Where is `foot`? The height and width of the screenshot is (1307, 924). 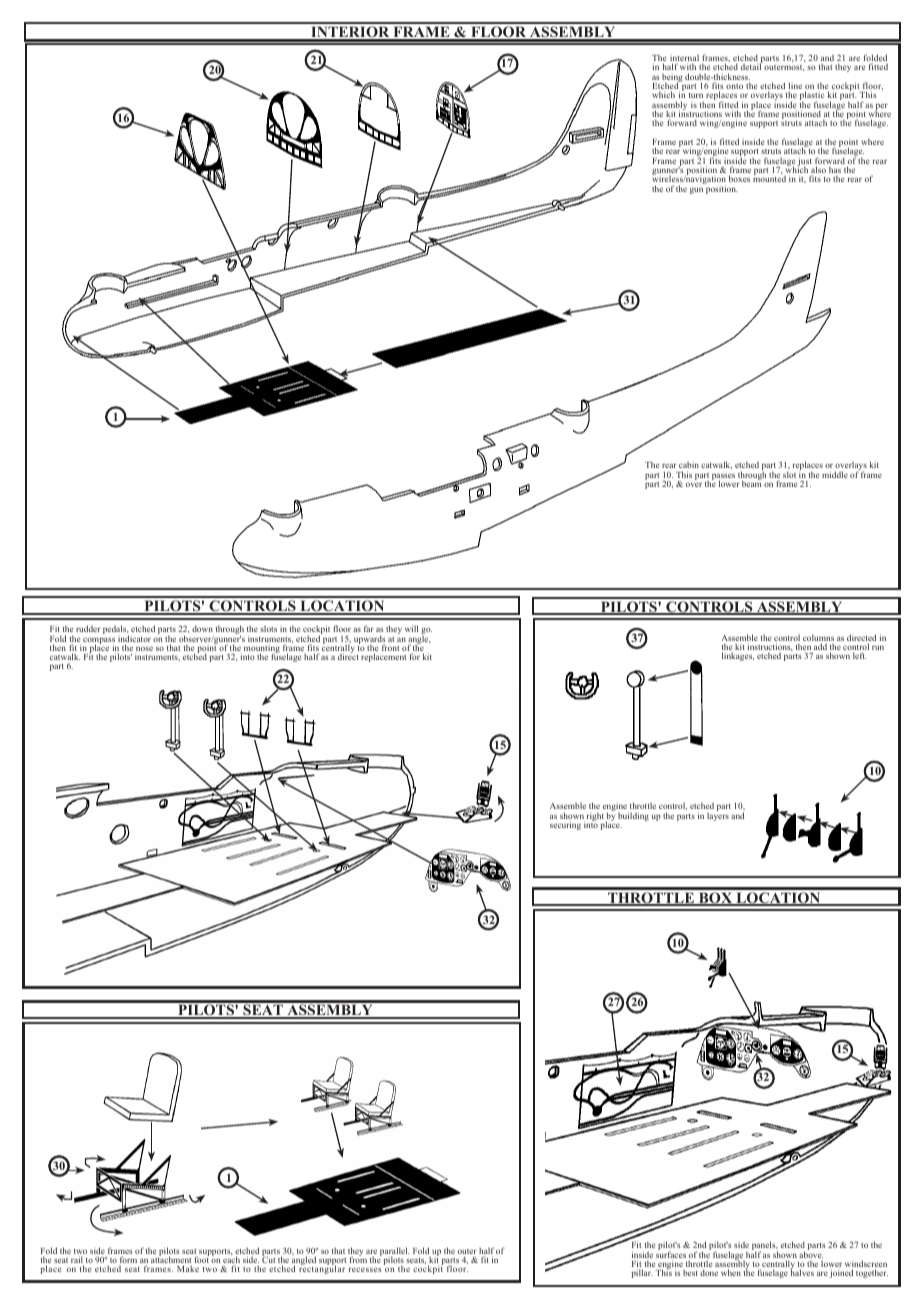 foot is located at coordinates (202, 1259).
